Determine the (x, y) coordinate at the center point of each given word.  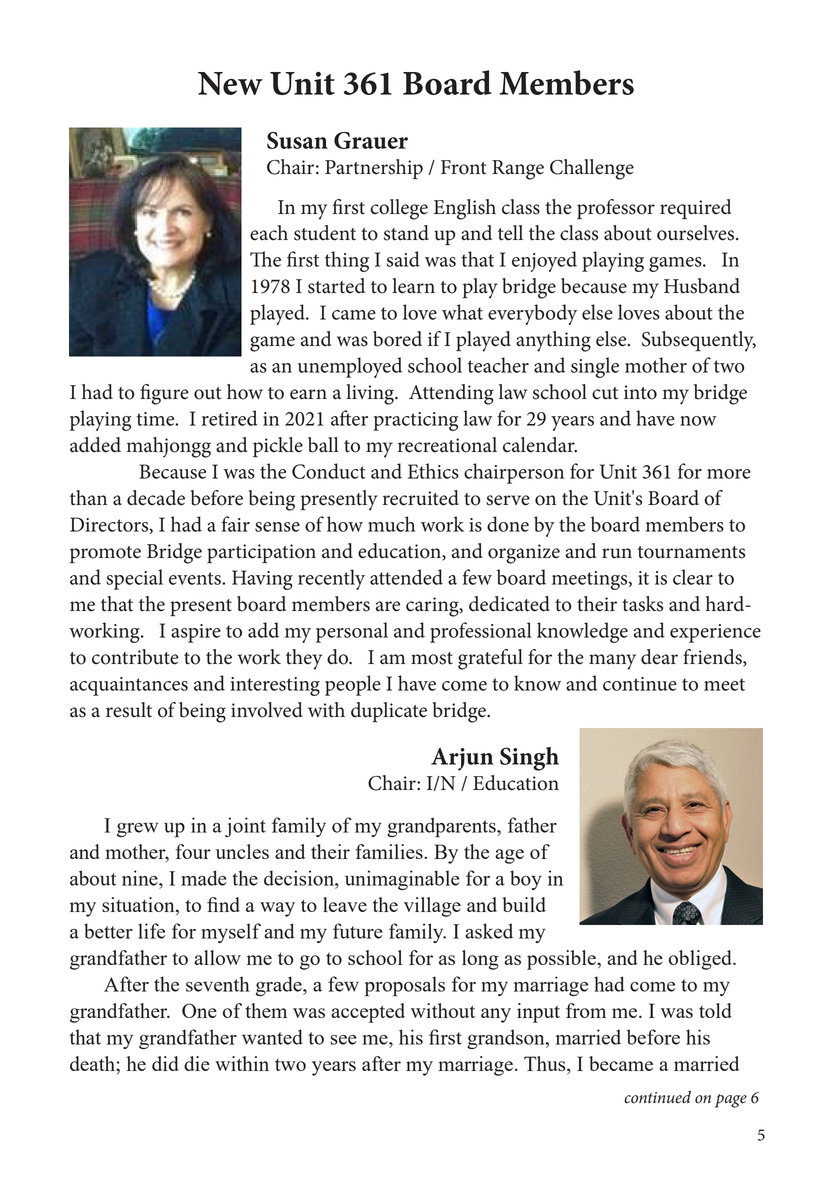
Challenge (592, 169)
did (165, 1063)
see (344, 1040)
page (731, 1101)
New (230, 83)
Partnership (374, 169)
